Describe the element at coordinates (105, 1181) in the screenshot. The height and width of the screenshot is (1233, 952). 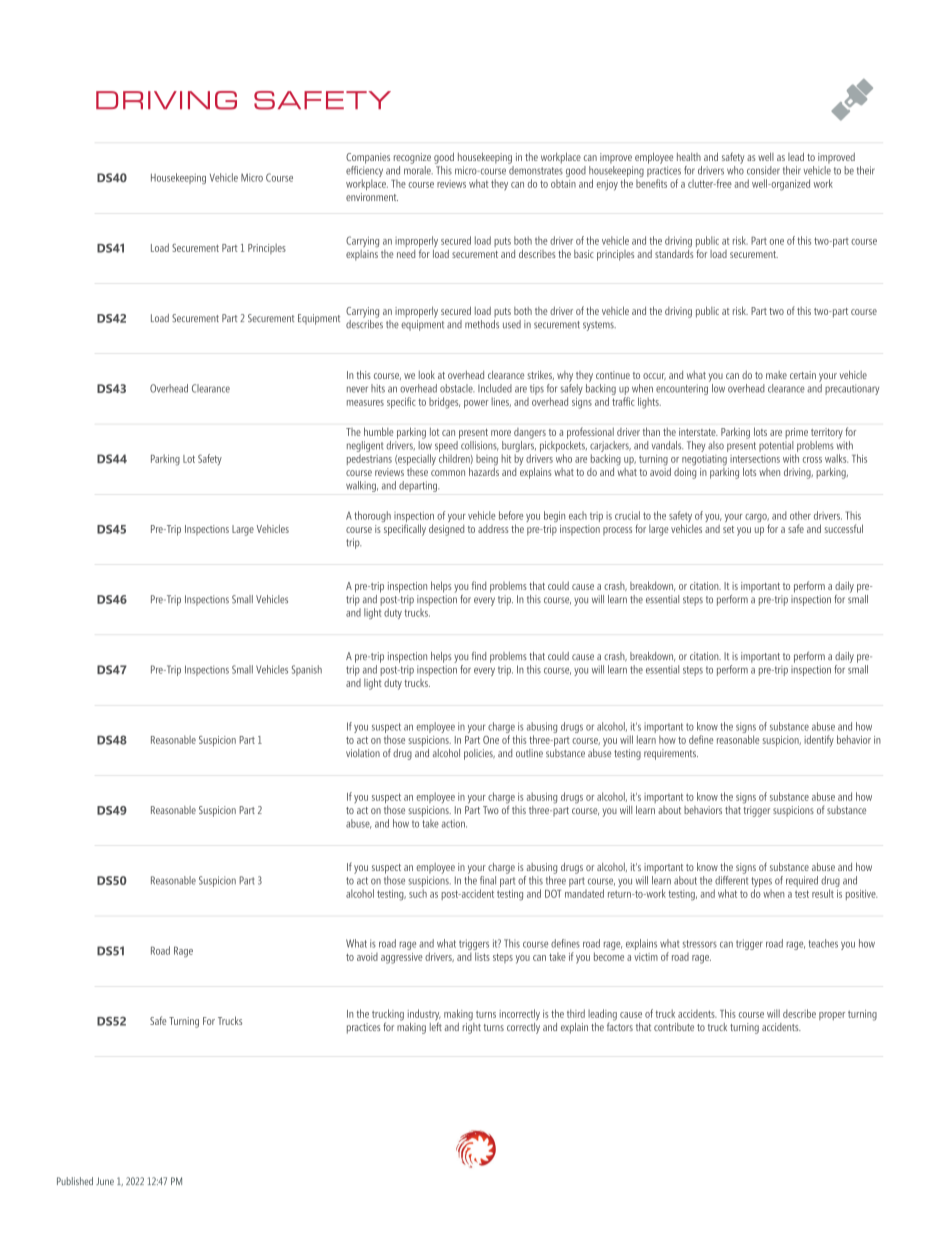
I see `June` at that location.
